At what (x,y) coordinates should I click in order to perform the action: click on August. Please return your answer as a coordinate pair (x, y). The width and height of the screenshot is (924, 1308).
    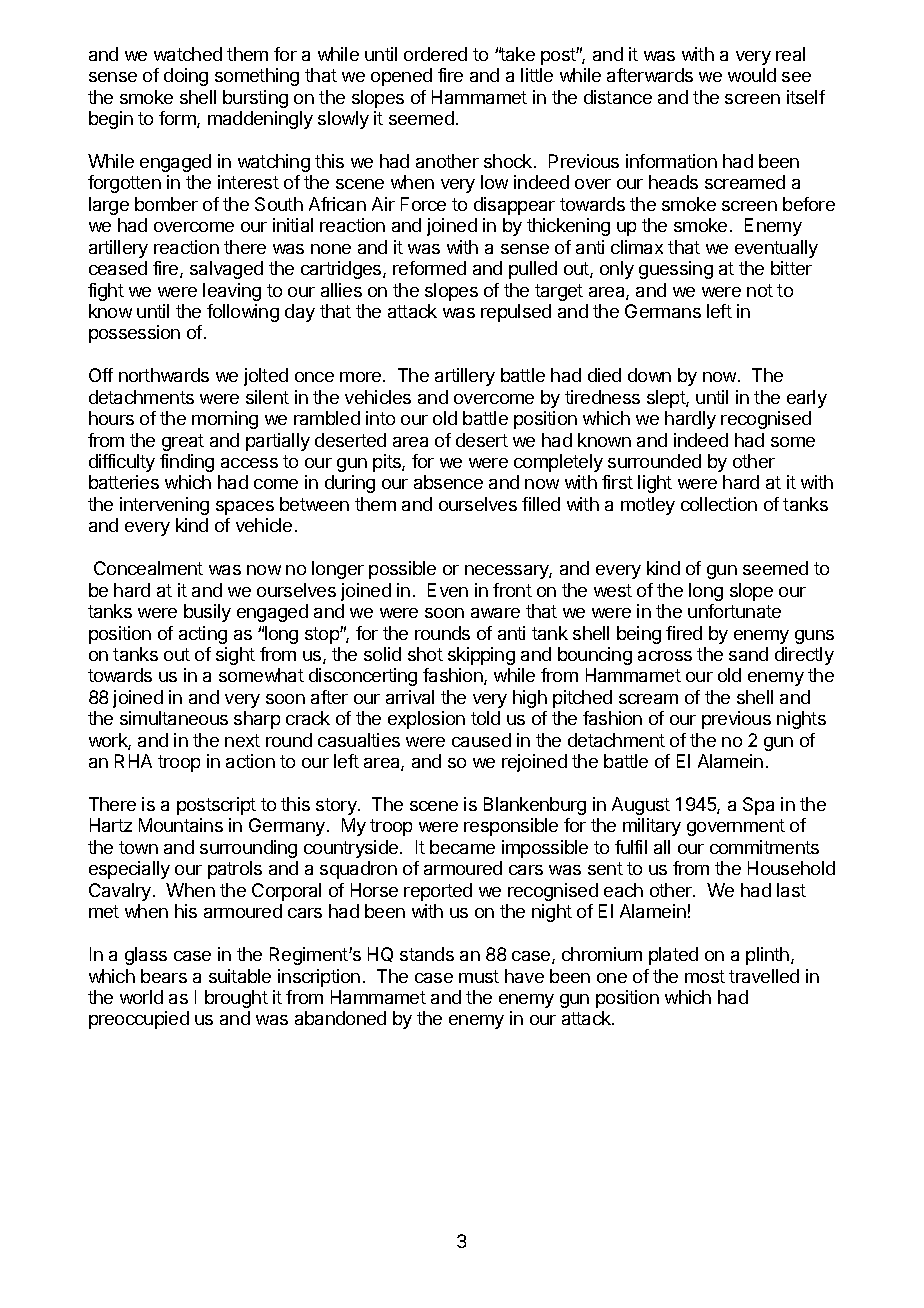
    Looking at the image, I should click on (641, 806).
